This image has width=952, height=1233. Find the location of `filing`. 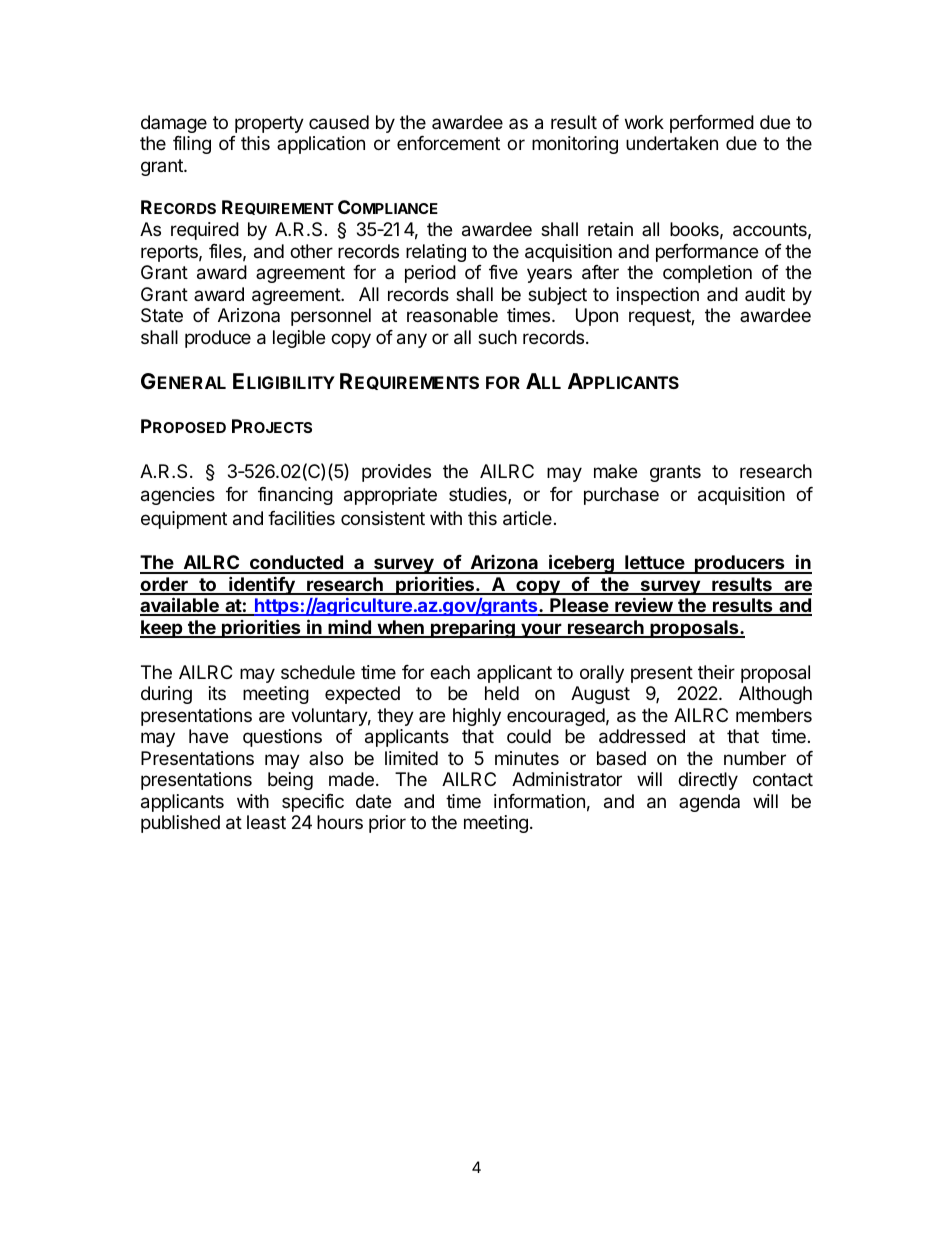

filing is located at coordinates (192, 145).
